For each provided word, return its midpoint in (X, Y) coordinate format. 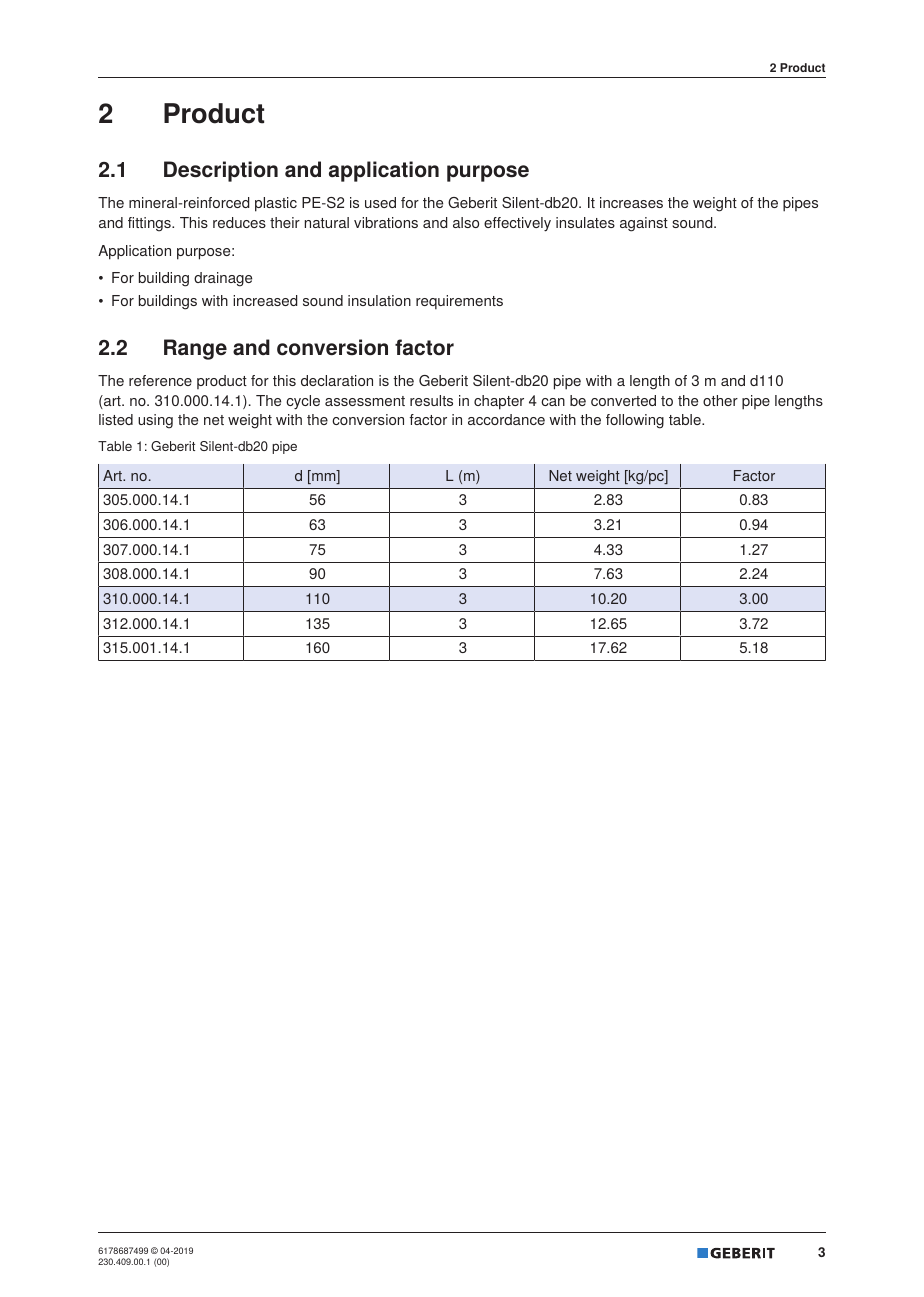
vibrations (386, 222)
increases (631, 202)
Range (195, 349)
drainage (223, 279)
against (644, 224)
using (155, 421)
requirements (459, 302)
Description (221, 171)
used (380, 202)
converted (623, 400)
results (431, 400)
